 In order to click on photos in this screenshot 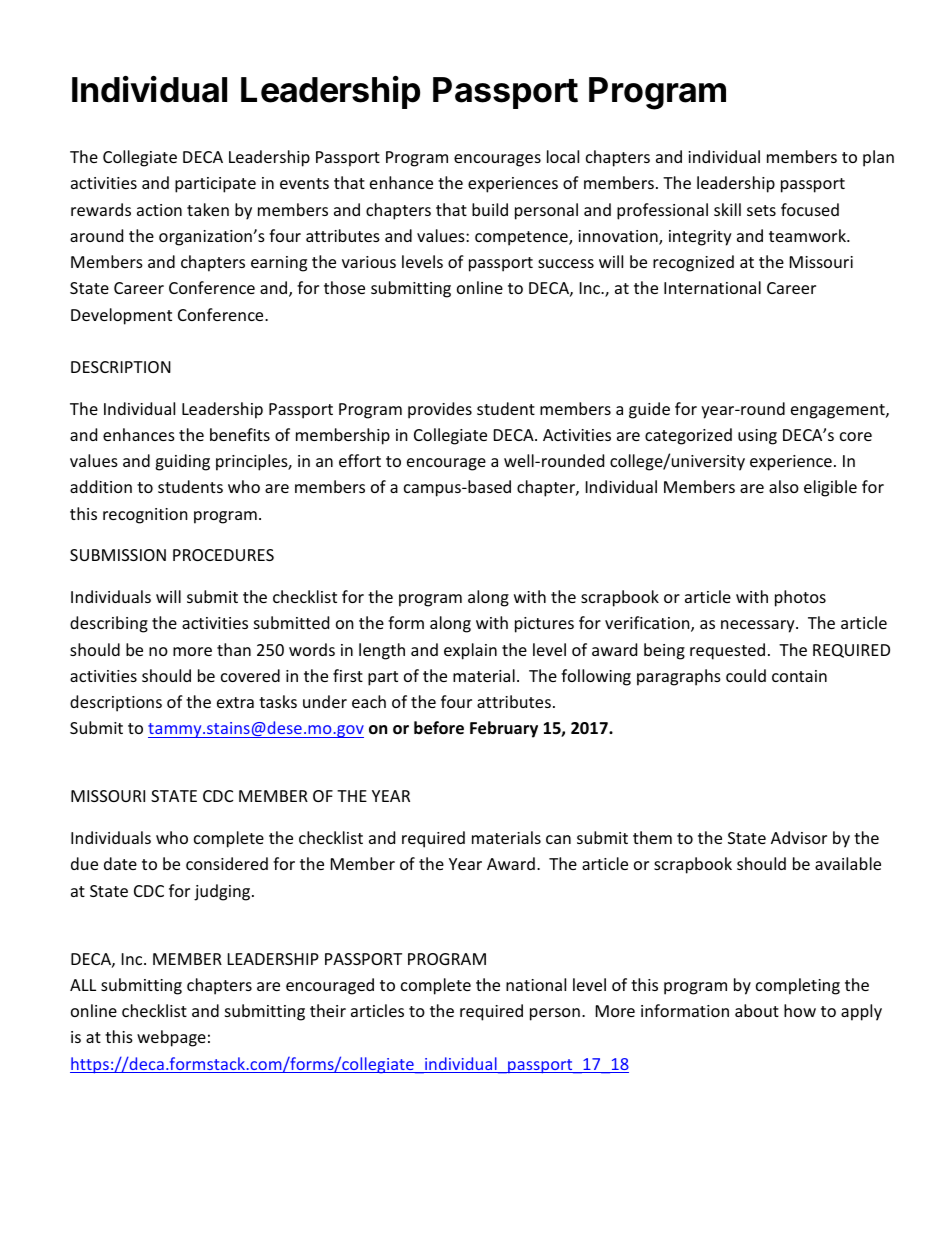, I will do `click(800, 598)`.
